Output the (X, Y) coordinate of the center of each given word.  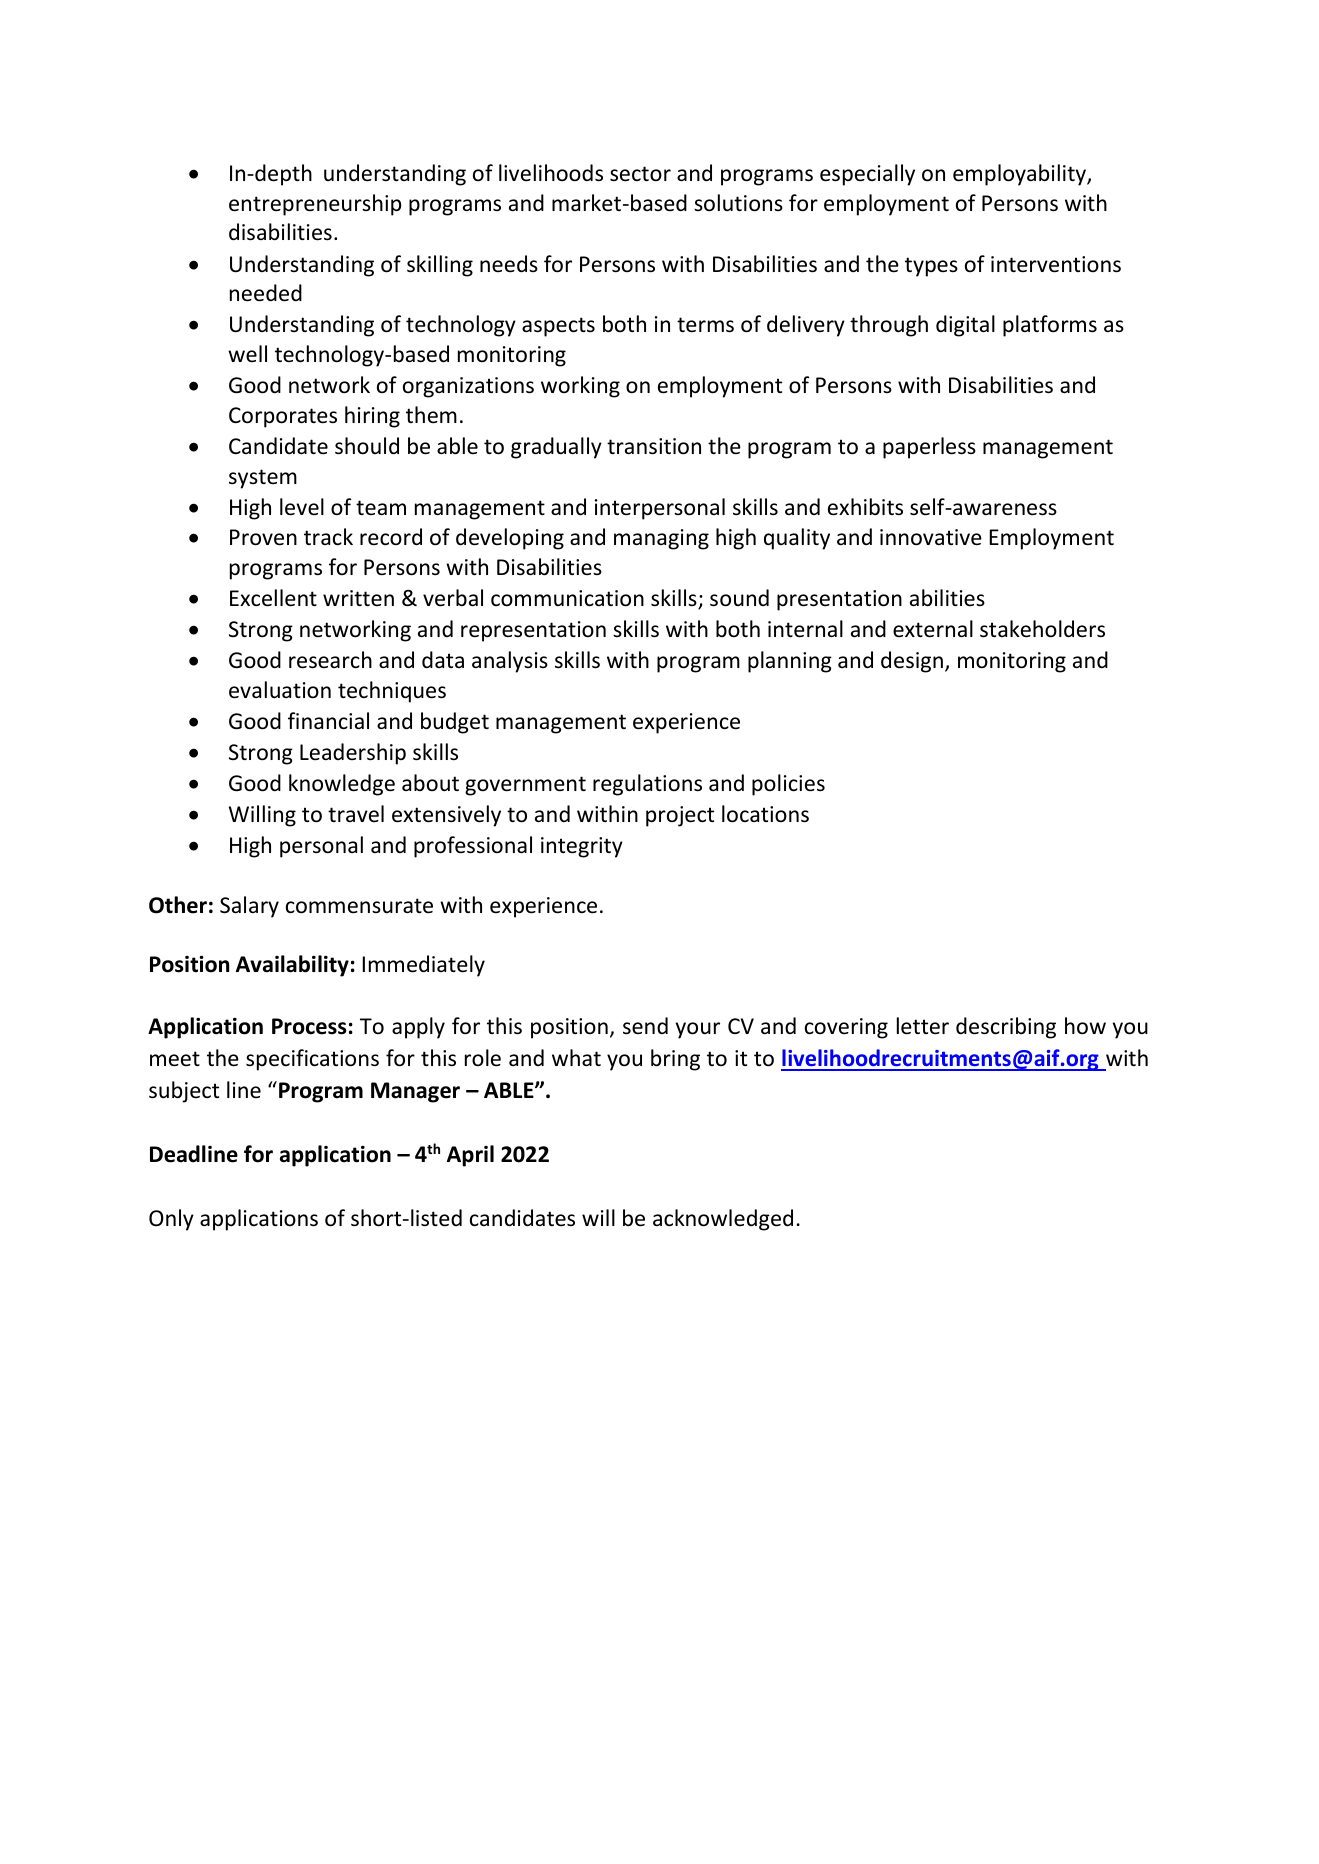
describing (1006, 1028)
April (470, 1156)
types (931, 267)
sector (640, 174)
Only (171, 1220)
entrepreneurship (315, 205)
